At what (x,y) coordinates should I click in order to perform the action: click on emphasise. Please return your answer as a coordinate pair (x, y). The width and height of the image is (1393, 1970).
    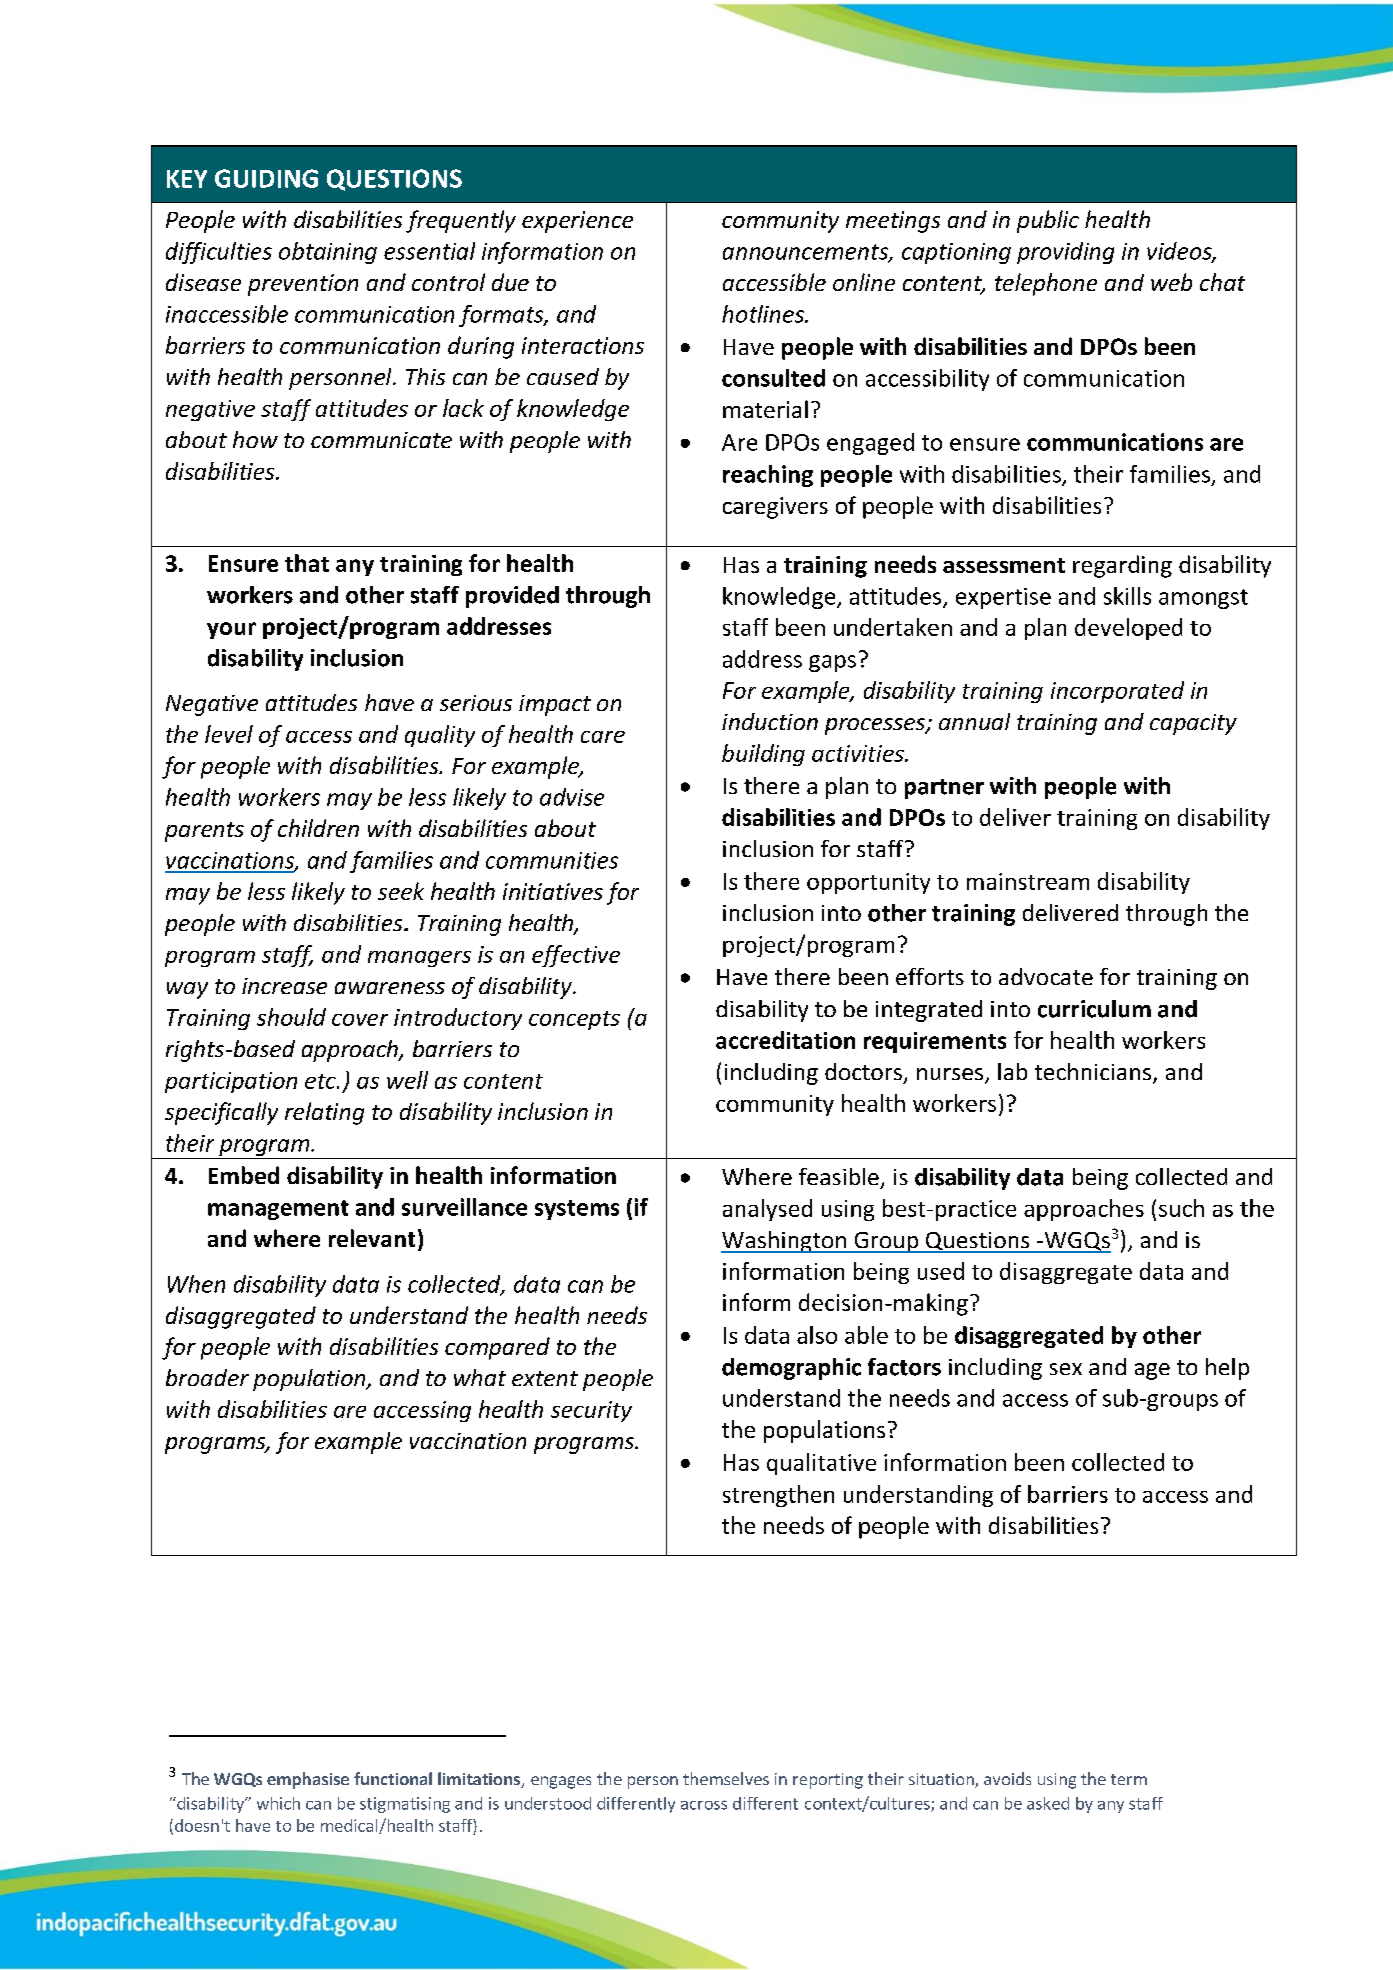
    Looking at the image, I should click on (308, 1780).
